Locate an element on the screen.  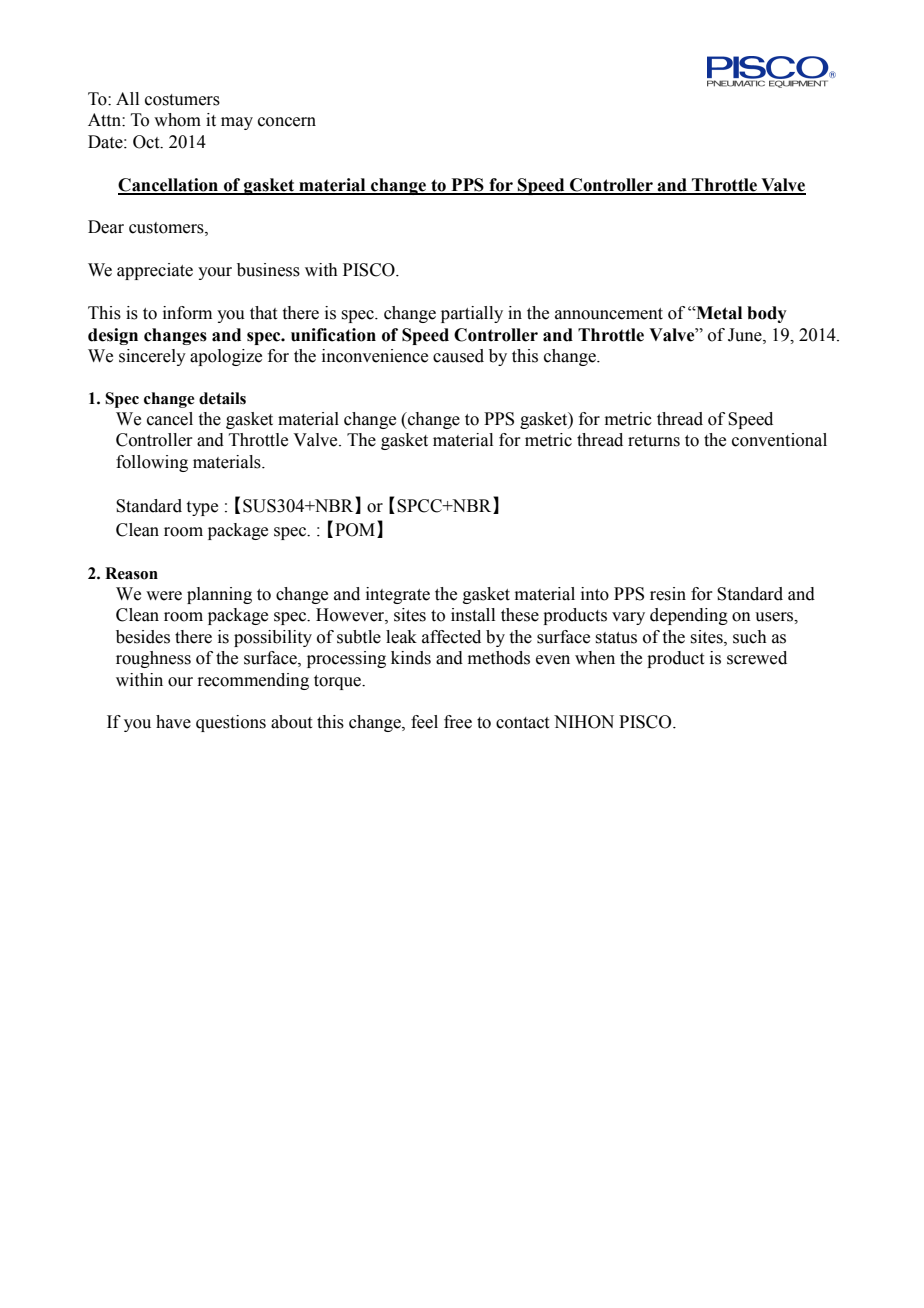
concern is located at coordinates (287, 122).
